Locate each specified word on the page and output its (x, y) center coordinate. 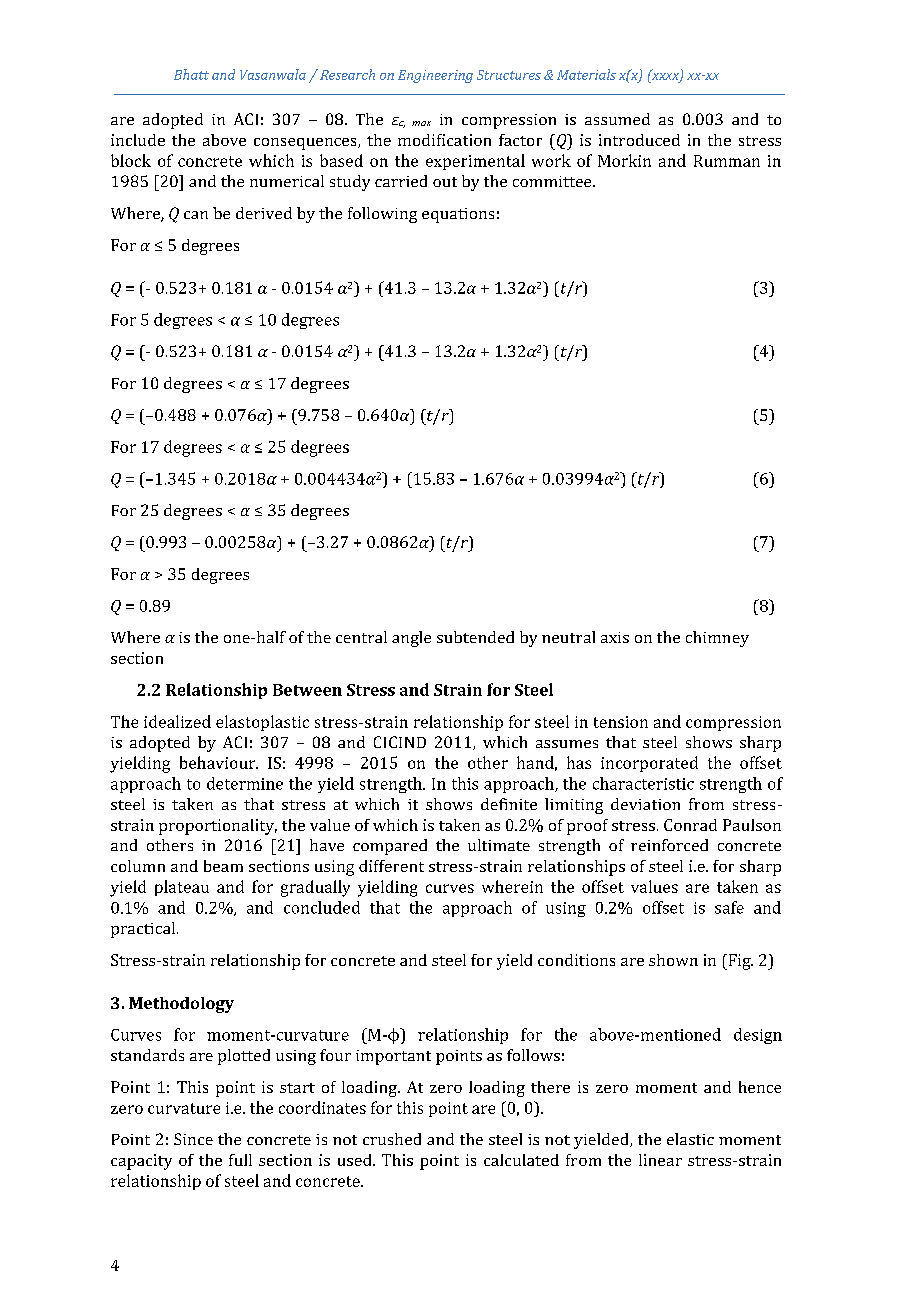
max (421, 123)
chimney (717, 639)
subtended (475, 637)
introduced (639, 140)
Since (193, 1139)
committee (553, 181)
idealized (177, 721)
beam (223, 866)
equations (458, 215)
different (391, 866)
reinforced (669, 845)
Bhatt (191, 74)
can (196, 215)
